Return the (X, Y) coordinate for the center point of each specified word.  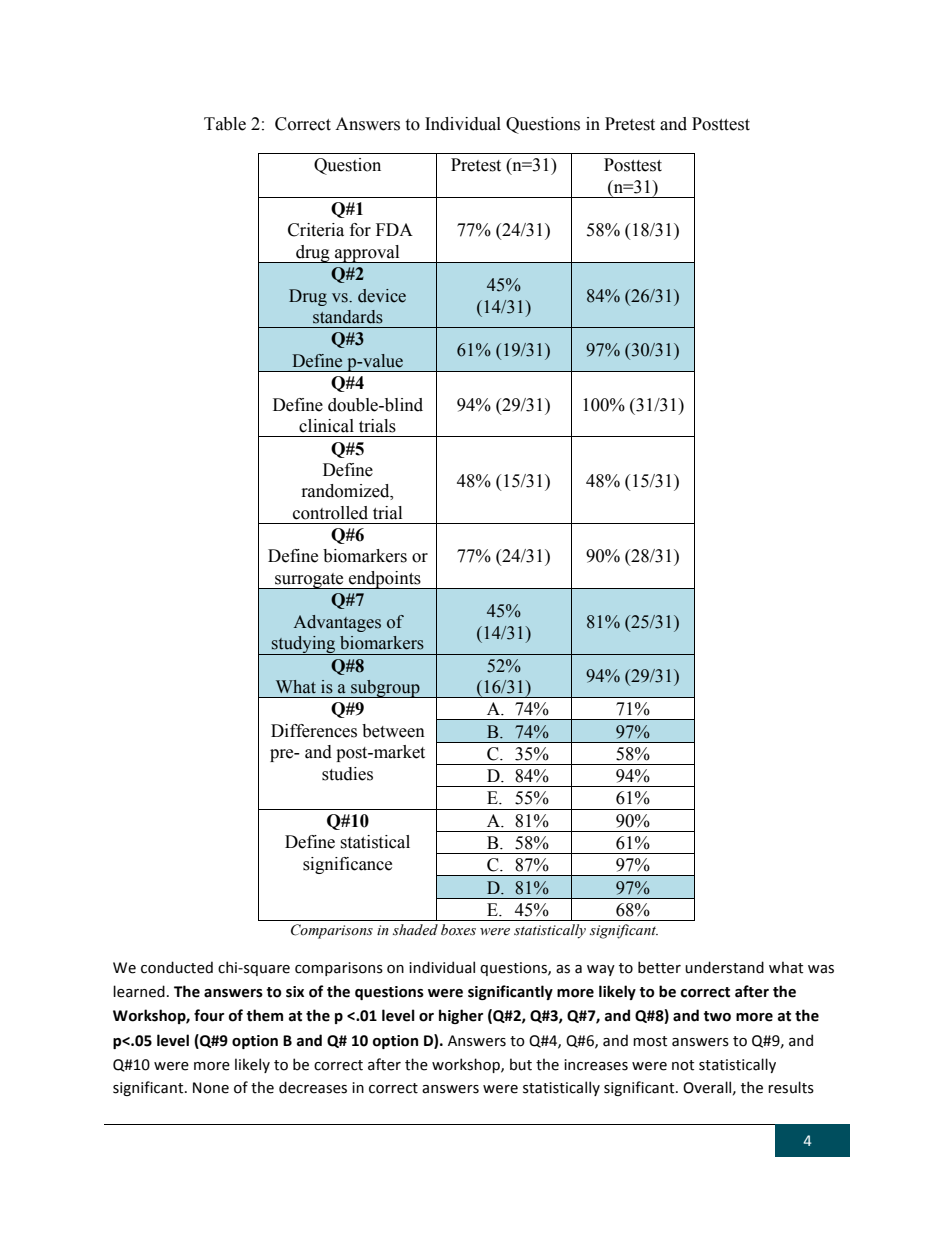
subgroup (385, 689)
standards (348, 317)
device (382, 296)
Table (225, 124)
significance (347, 865)
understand (724, 967)
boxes (458, 930)
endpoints (385, 580)
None (211, 1088)
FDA (394, 229)
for (360, 230)
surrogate (309, 581)
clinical (326, 426)
